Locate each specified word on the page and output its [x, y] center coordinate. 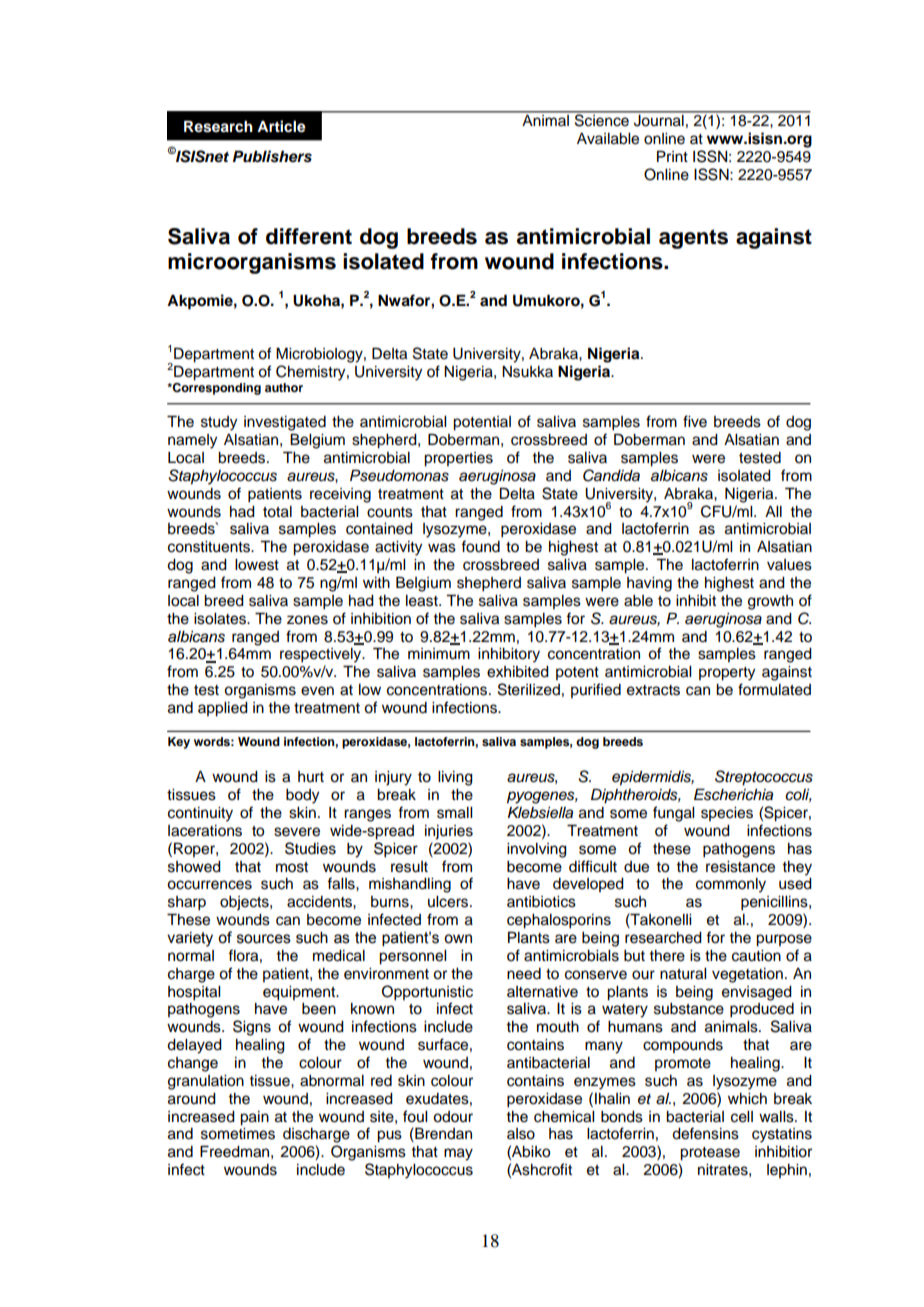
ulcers [449, 902]
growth [770, 602]
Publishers [272, 156]
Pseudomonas [399, 475]
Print [672, 156]
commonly [731, 885]
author [284, 387]
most [292, 867]
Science [602, 119]
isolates [221, 619]
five [695, 421]
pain [254, 1118]
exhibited [518, 672]
